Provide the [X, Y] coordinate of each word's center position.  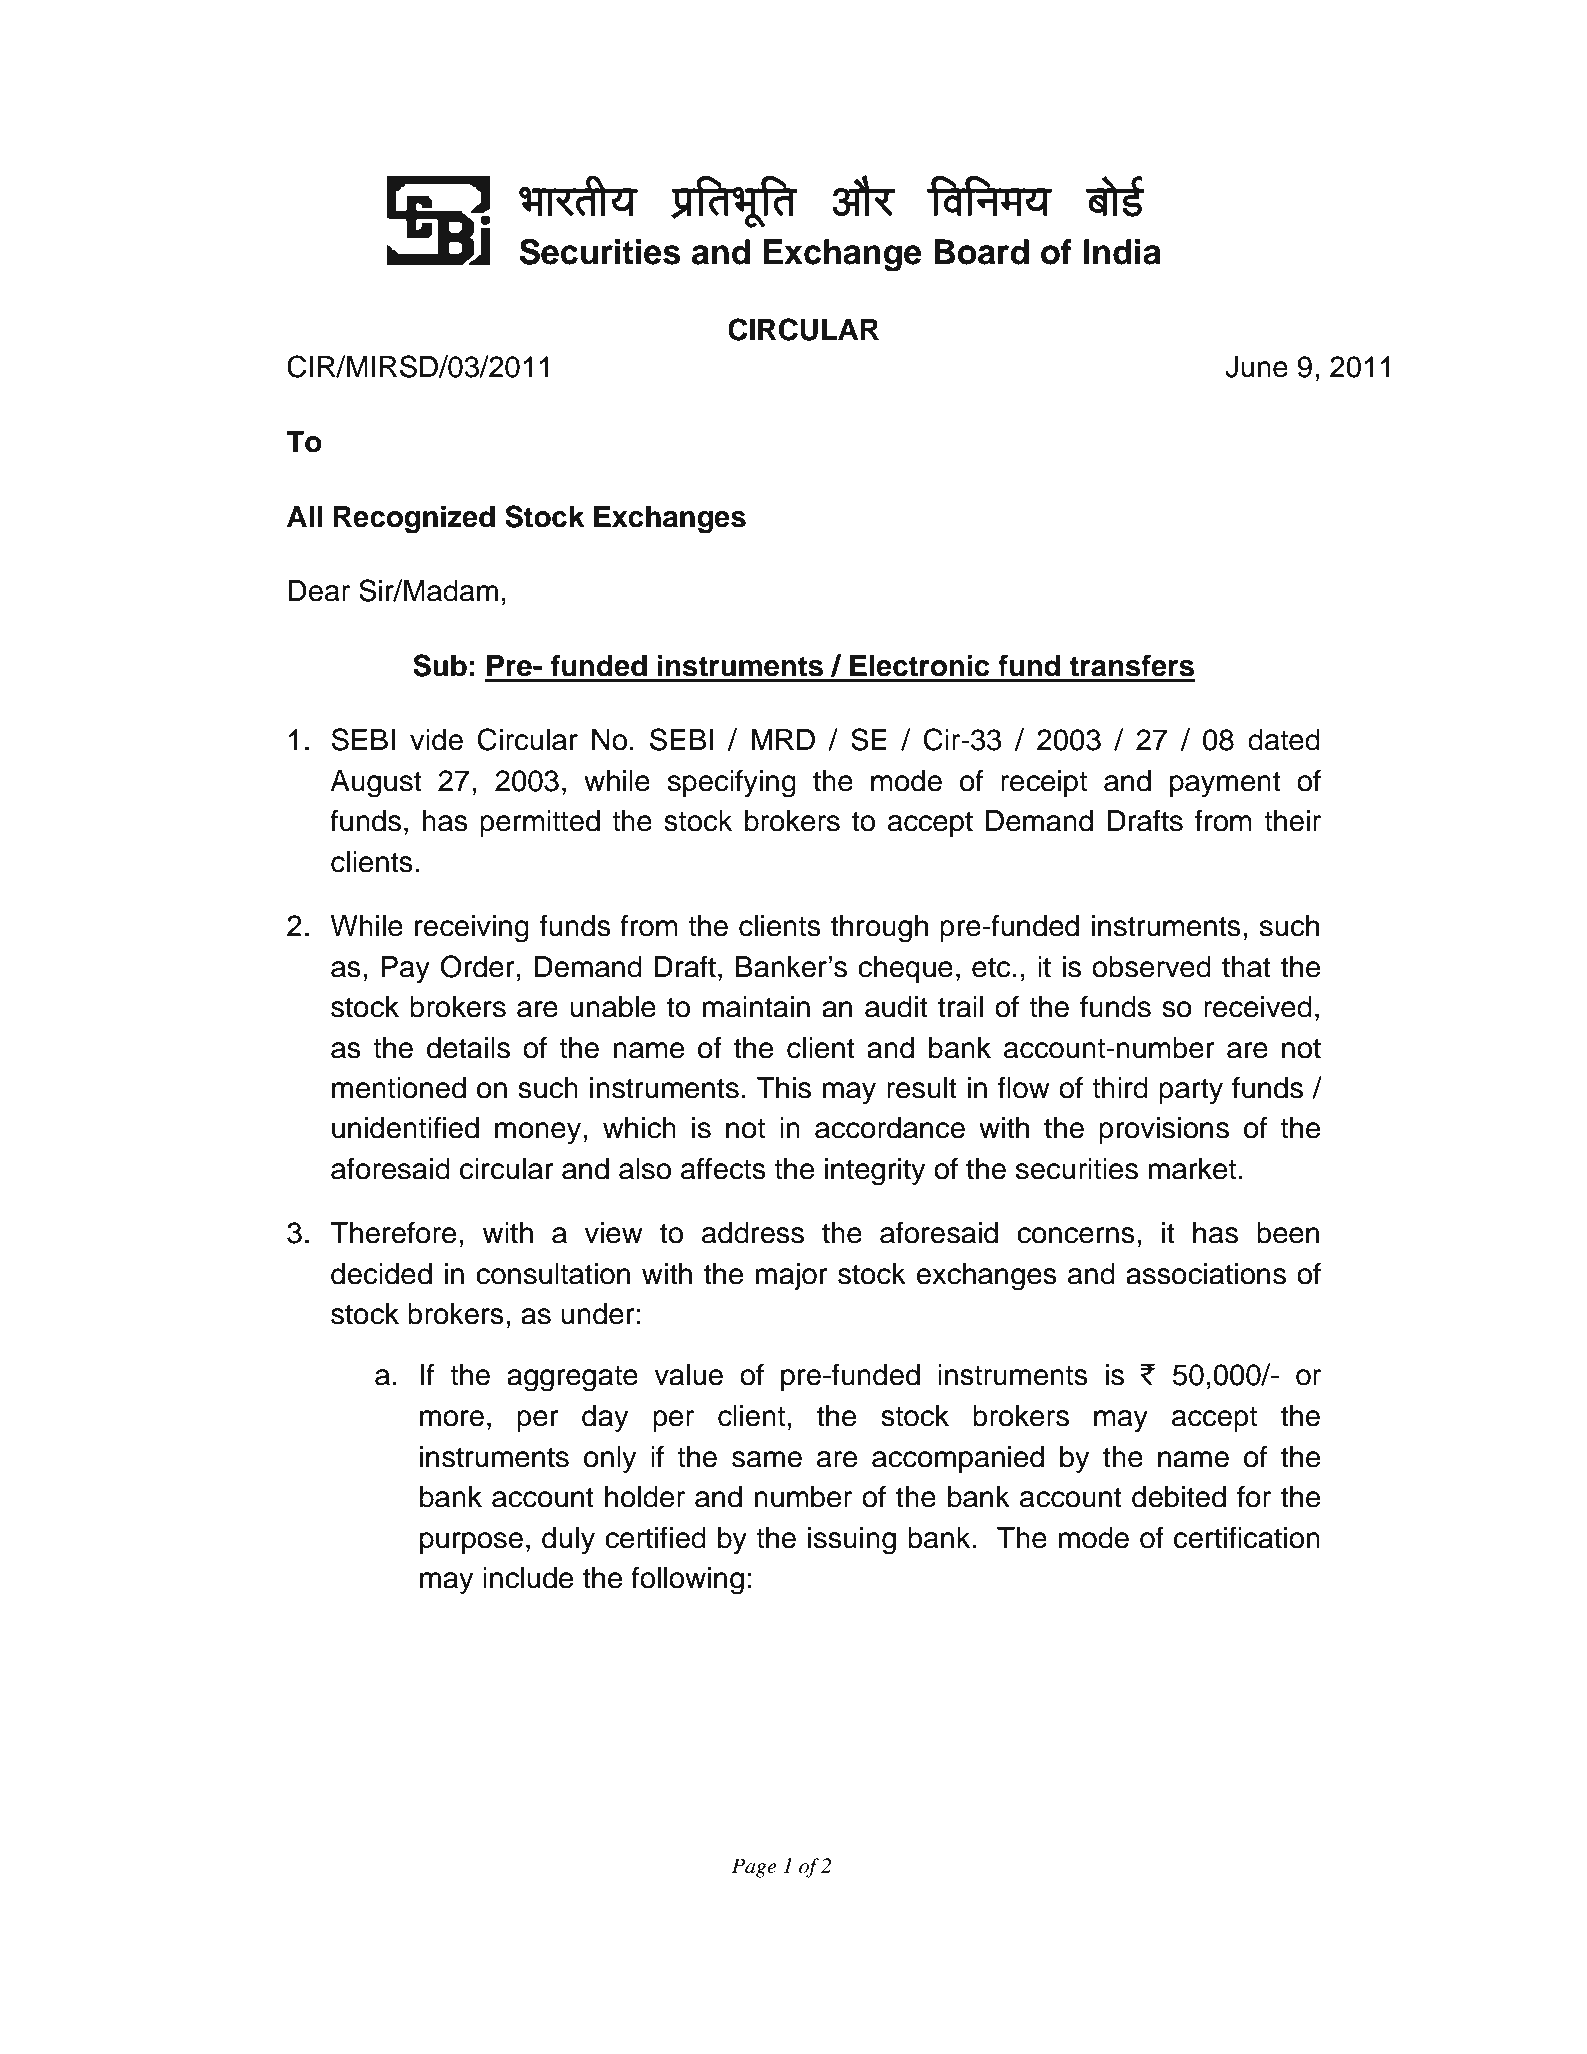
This [784, 1088]
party [1191, 1091]
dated [1284, 740]
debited [1179, 1497]
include [528, 1578]
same [767, 1459]
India [1122, 252]
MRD [783, 739]
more [452, 1418]
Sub [440, 665]
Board [981, 252]
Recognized [414, 519]
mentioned [399, 1088]
